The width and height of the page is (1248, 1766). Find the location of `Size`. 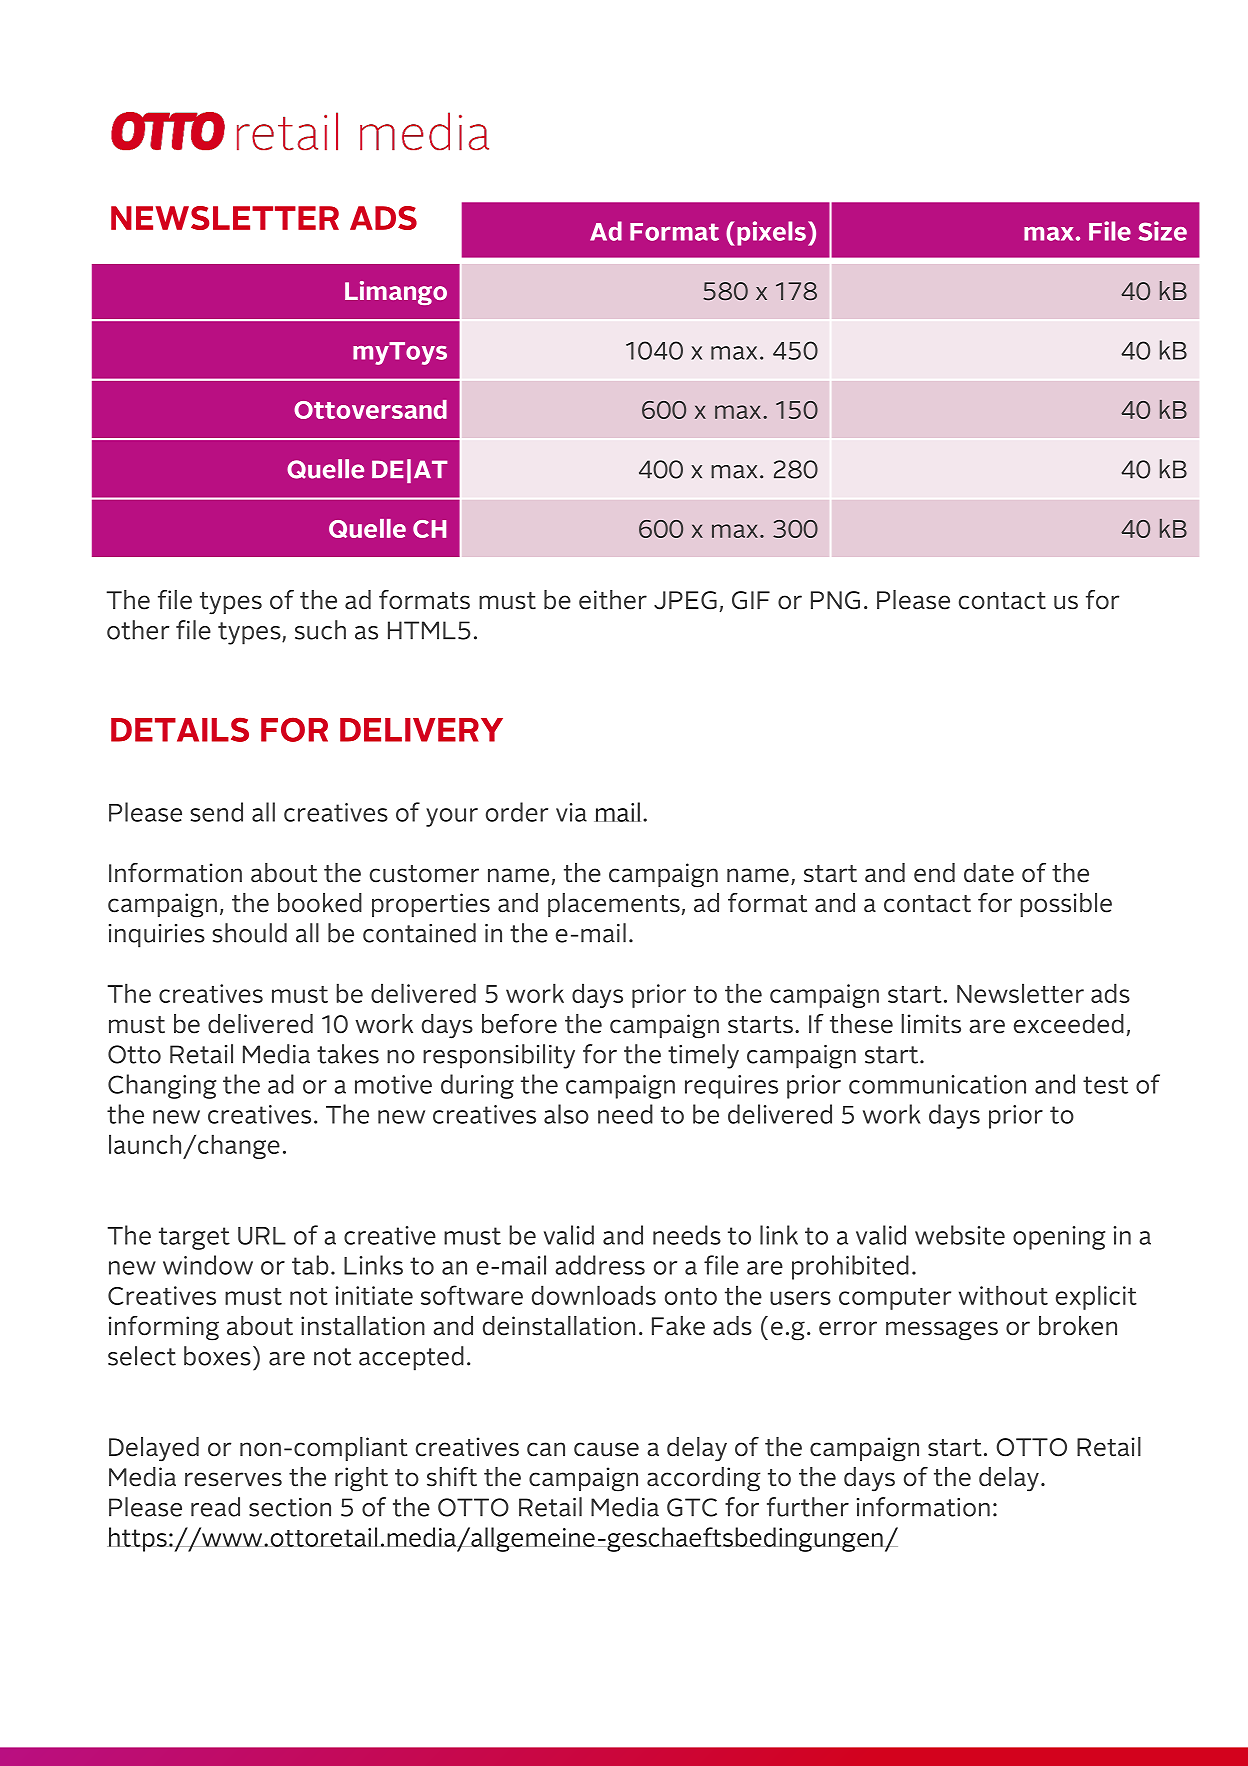

Size is located at coordinates (1162, 231).
